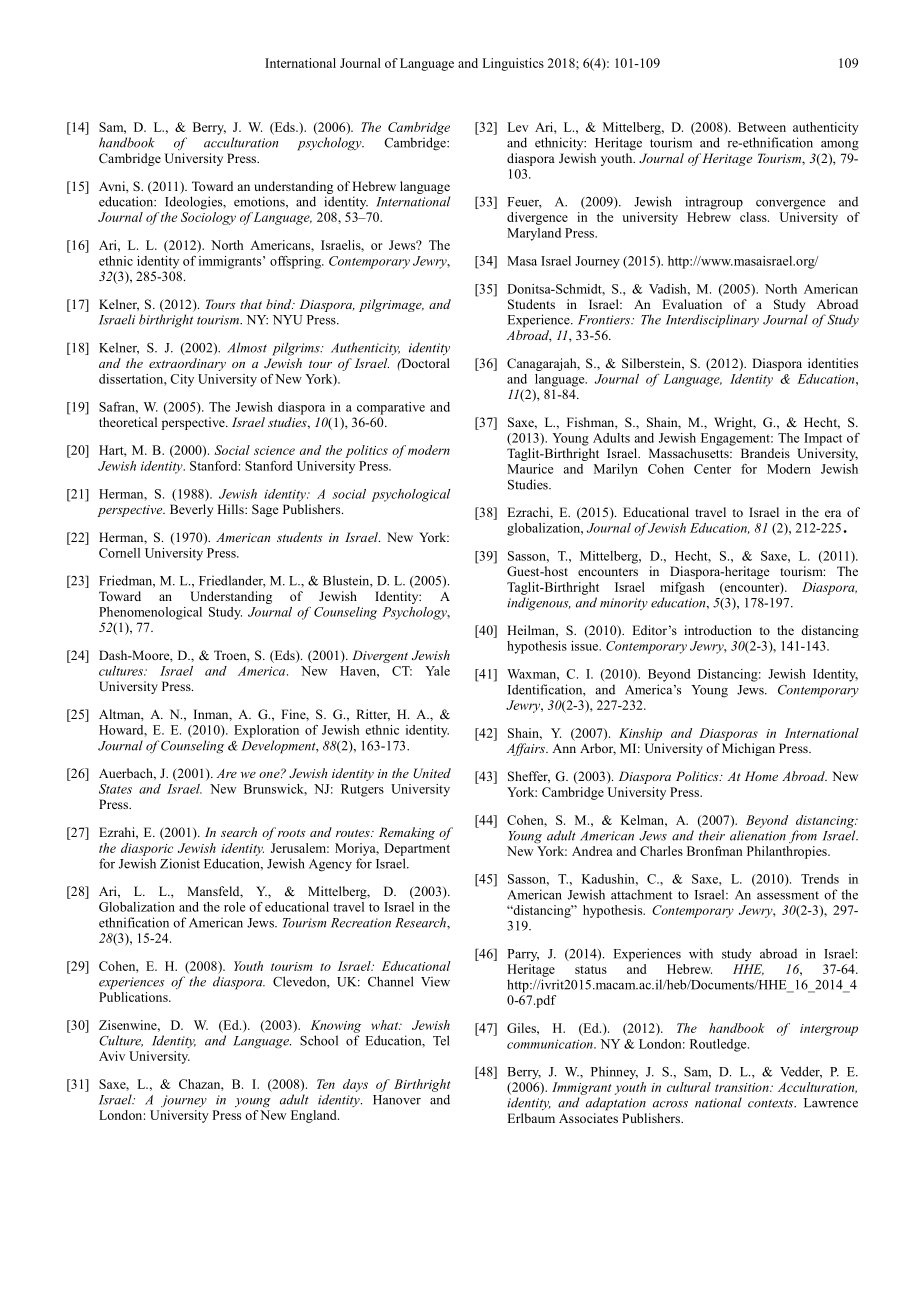  I want to click on Sociology, so click(208, 218).
